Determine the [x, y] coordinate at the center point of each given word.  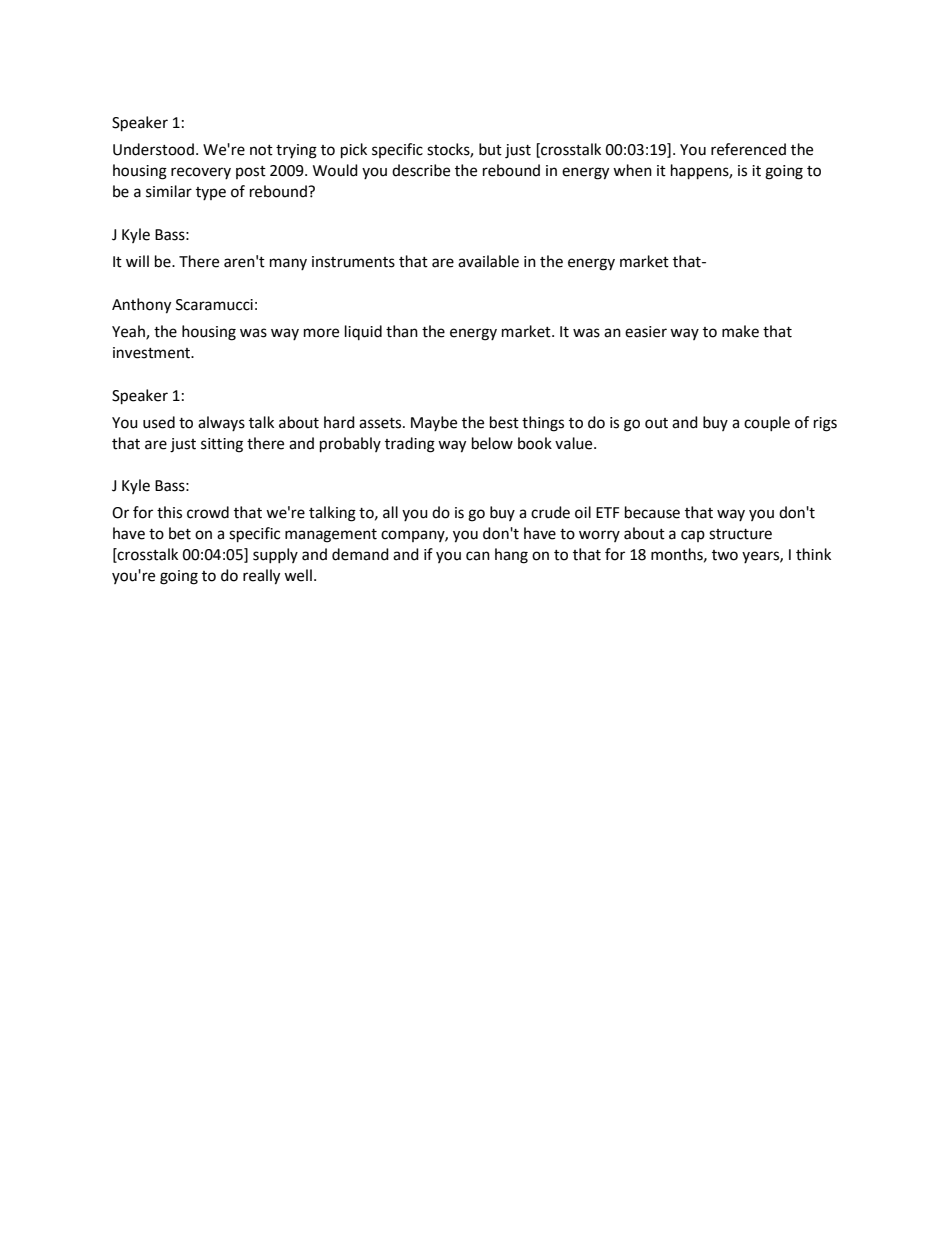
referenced [748, 149]
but [490, 149]
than [402, 331]
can [478, 556]
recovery [201, 173]
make [740, 331]
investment [152, 353]
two [725, 555]
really [261, 577]
